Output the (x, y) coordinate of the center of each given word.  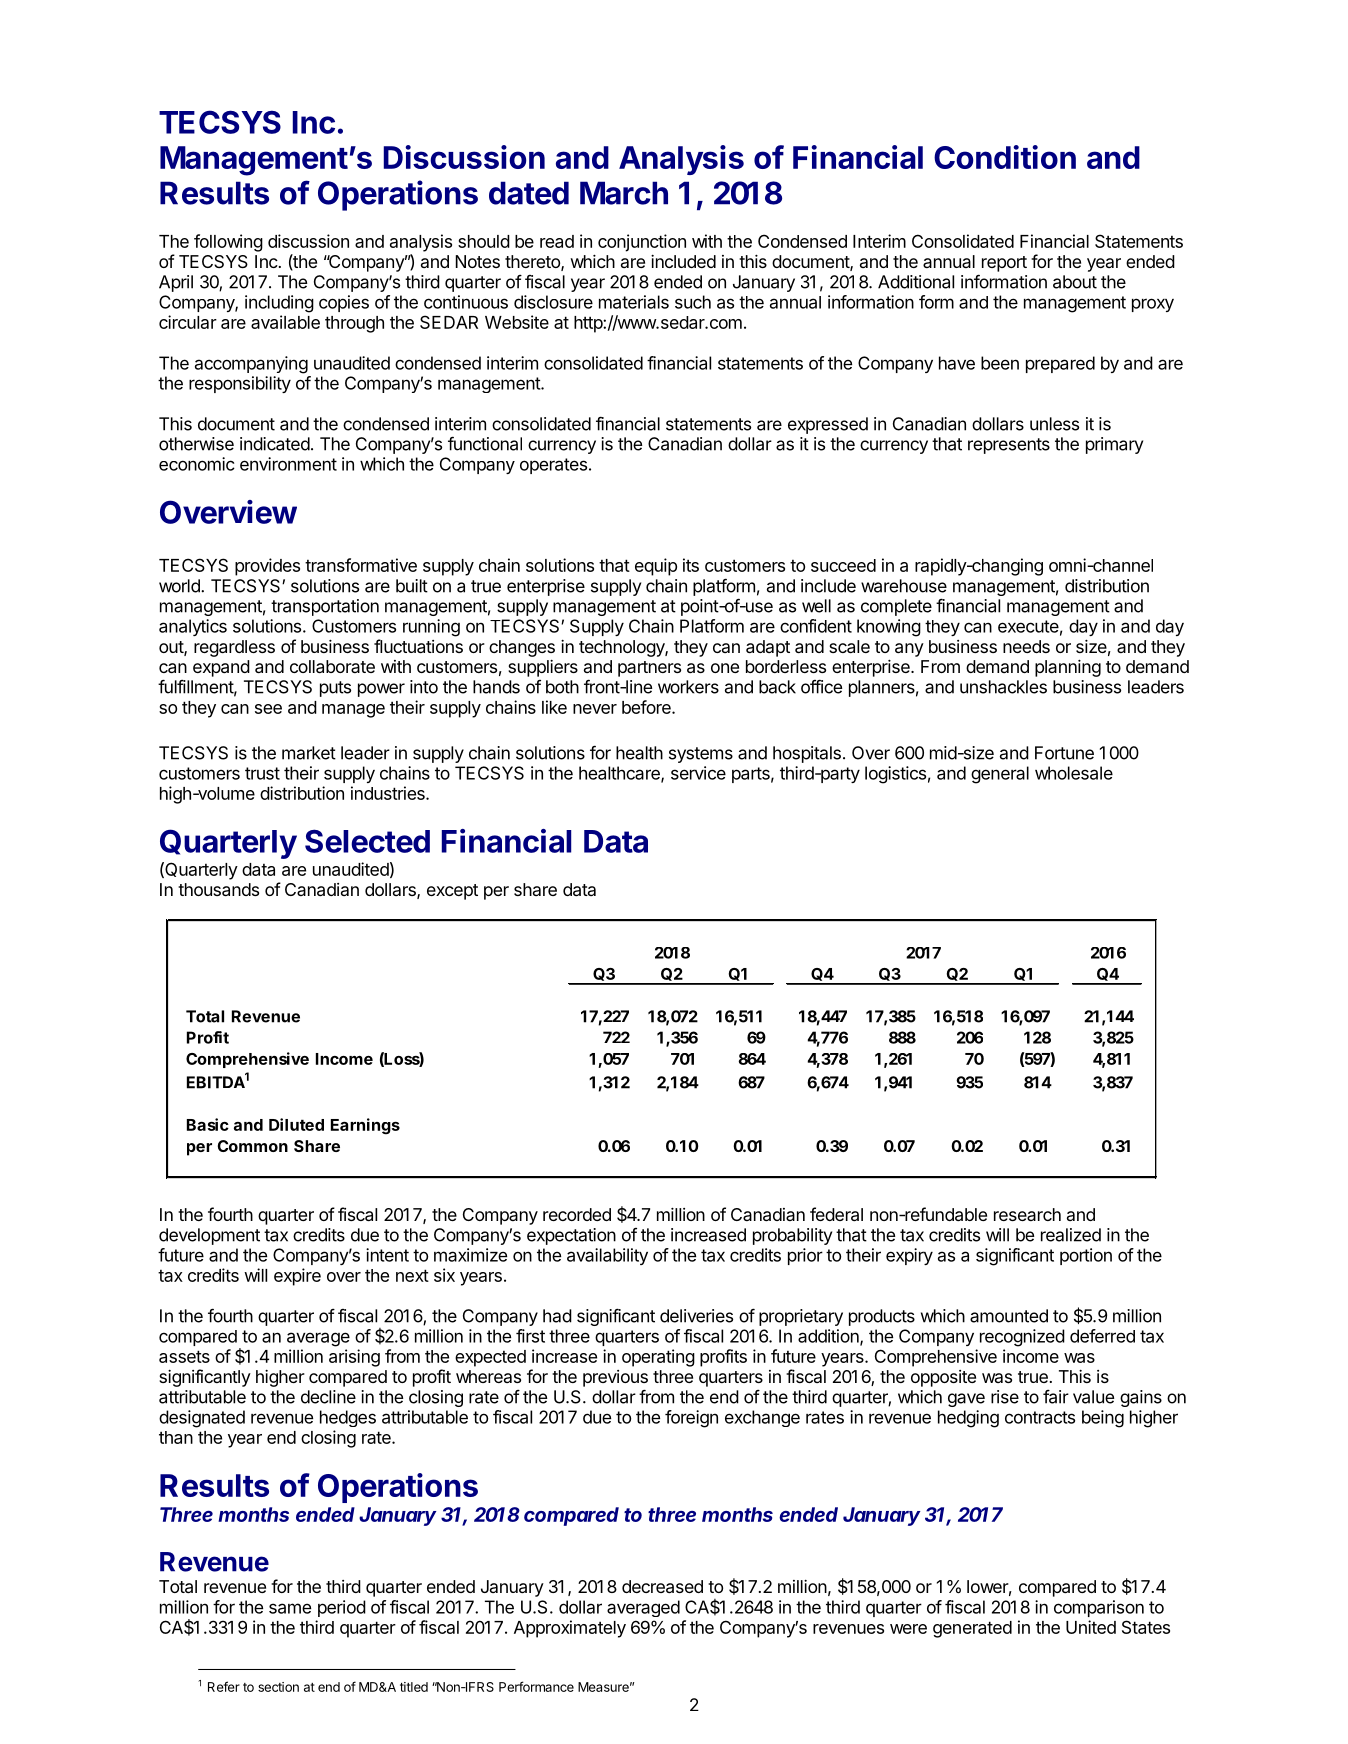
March (624, 193)
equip (656, 567)
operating (658, 1358)
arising (354, 1358)
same (290, 1608)
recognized (1022, 1338)
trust (262, 773)
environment (288, 464)
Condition (1005, 157)
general (1000, 775)
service (698, 773)
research (1027, 1214)
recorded (577, 1214)
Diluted (296, 1124)
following (228, 243)
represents (1009, 446)
